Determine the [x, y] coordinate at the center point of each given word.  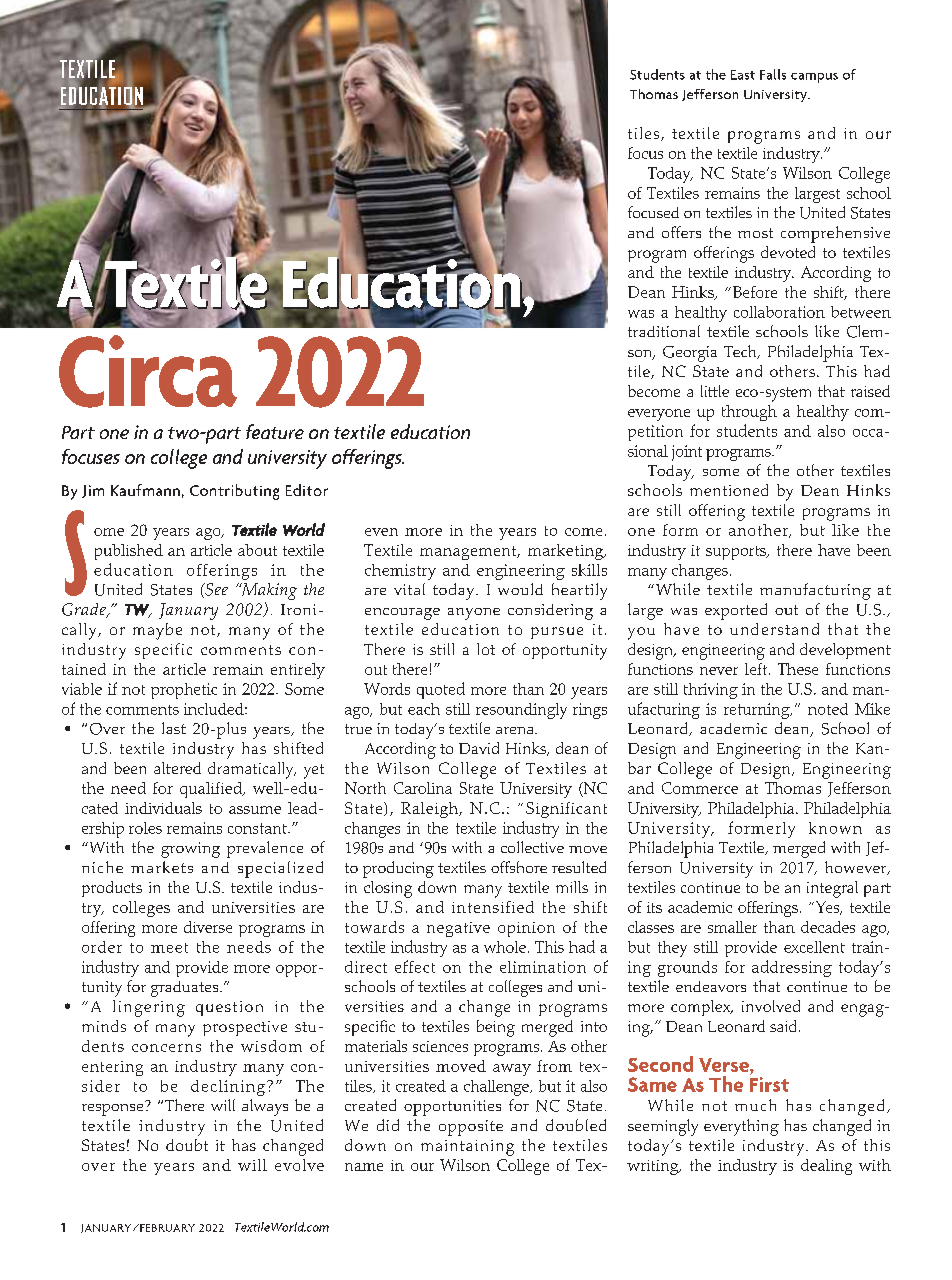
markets [162, 867]
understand [774, 629]
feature [275, 431]
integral [832, 889]
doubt [187, 1145]
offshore [519, 867]
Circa [148, 371]
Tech [741, 352]
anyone [474, 614]
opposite [471, 1128]
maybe [157, 631]
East [743, 75]
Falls [773, 74]
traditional [664, 331]
